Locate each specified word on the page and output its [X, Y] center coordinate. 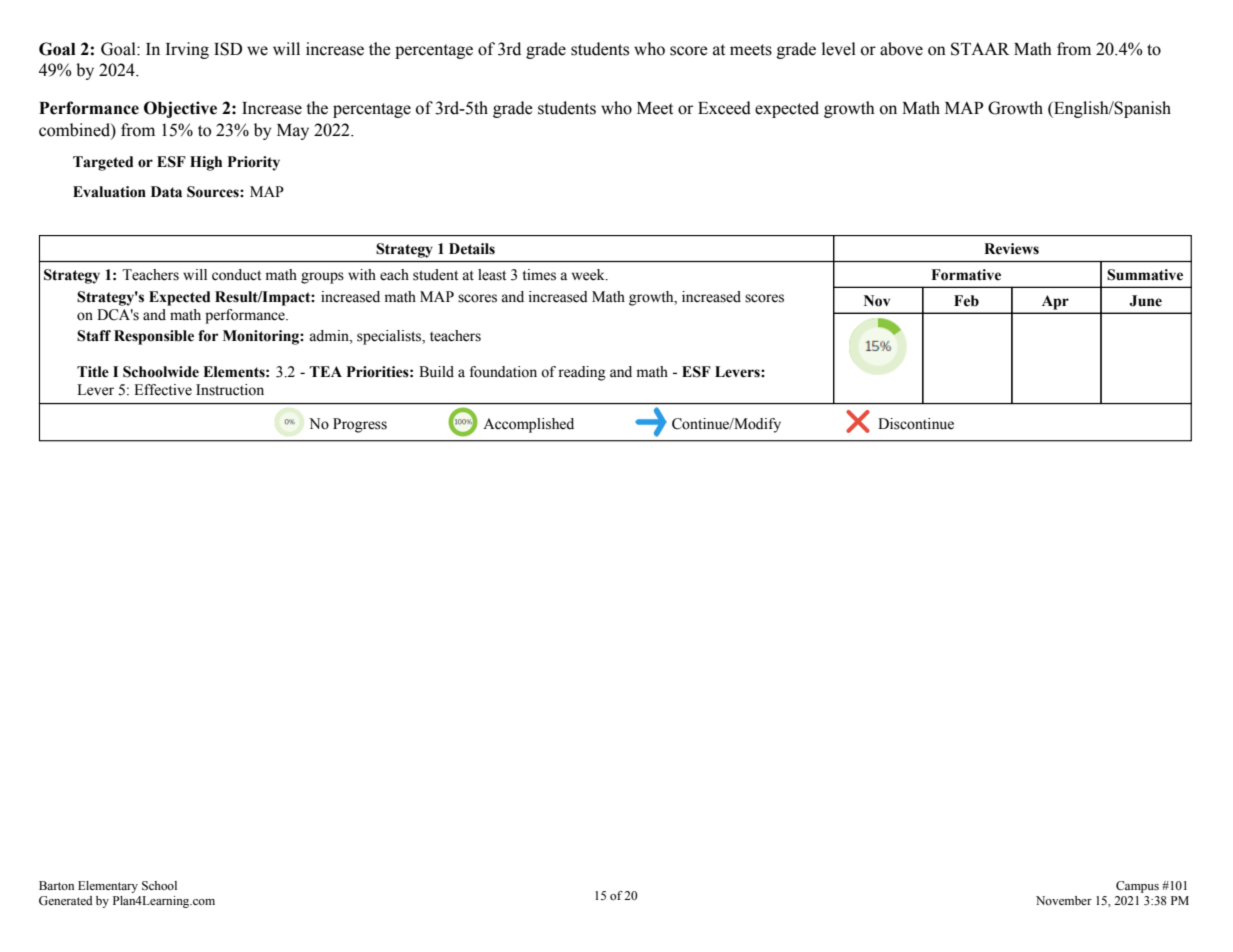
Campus [1137, 887]
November [1064, 900]
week [589, 275]
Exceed [724, 108]
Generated [66, 900]
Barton [56, 885]
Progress [360, 425]
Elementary [108, 887]
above [901, 49]
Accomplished [528, 425]
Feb [966, 301]
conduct [236, 275]
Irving [187, 50]
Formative [966, 275]
